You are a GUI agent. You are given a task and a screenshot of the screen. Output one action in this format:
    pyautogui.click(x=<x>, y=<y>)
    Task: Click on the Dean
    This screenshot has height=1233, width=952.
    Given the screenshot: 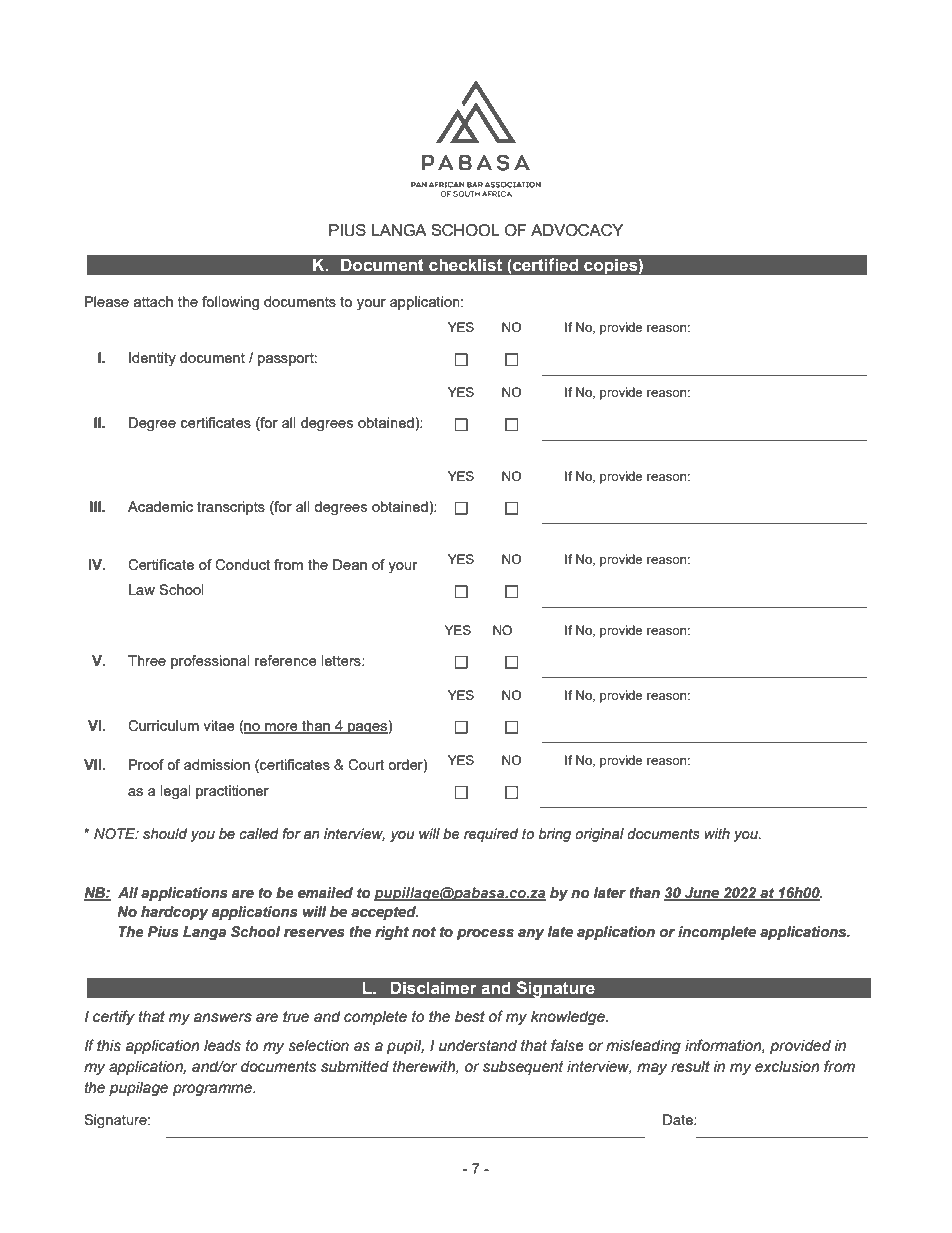 What is the action you would take?
    pyautogui.click(x=350, y=564)
